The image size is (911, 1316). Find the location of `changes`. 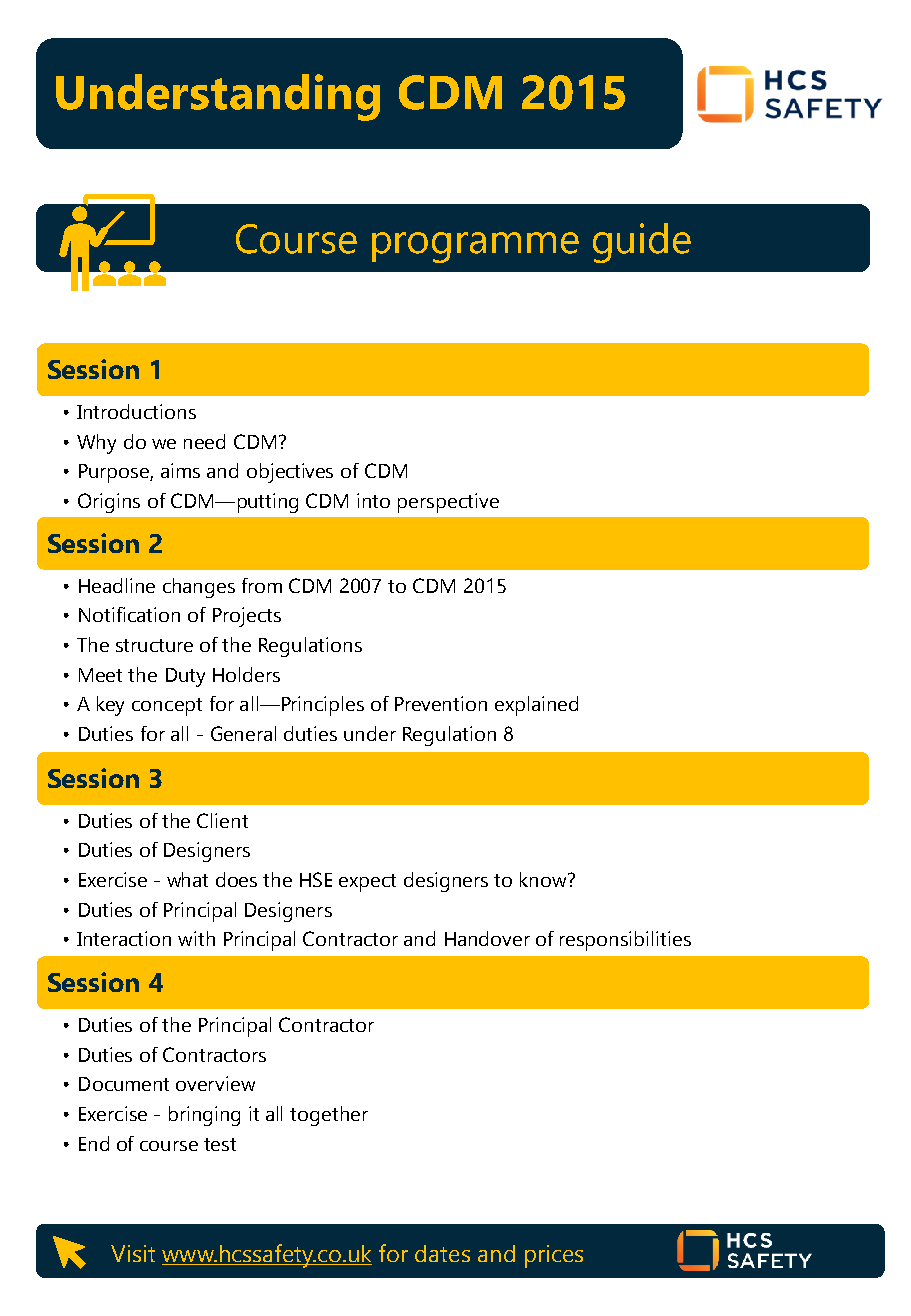

changes is located at coordinates (199, 588).
